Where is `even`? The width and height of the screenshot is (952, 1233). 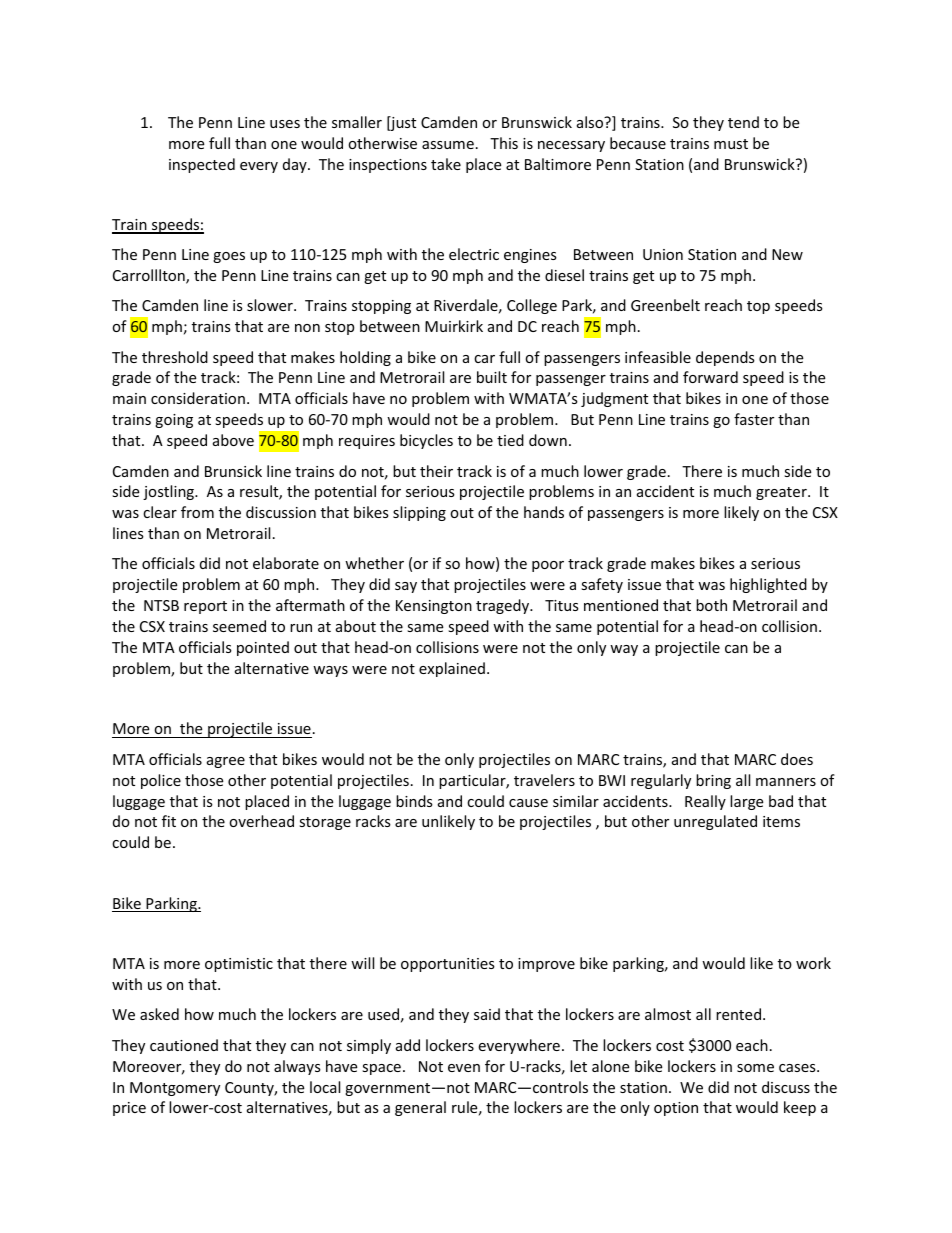
even is located at coordinates (464, 1068).
